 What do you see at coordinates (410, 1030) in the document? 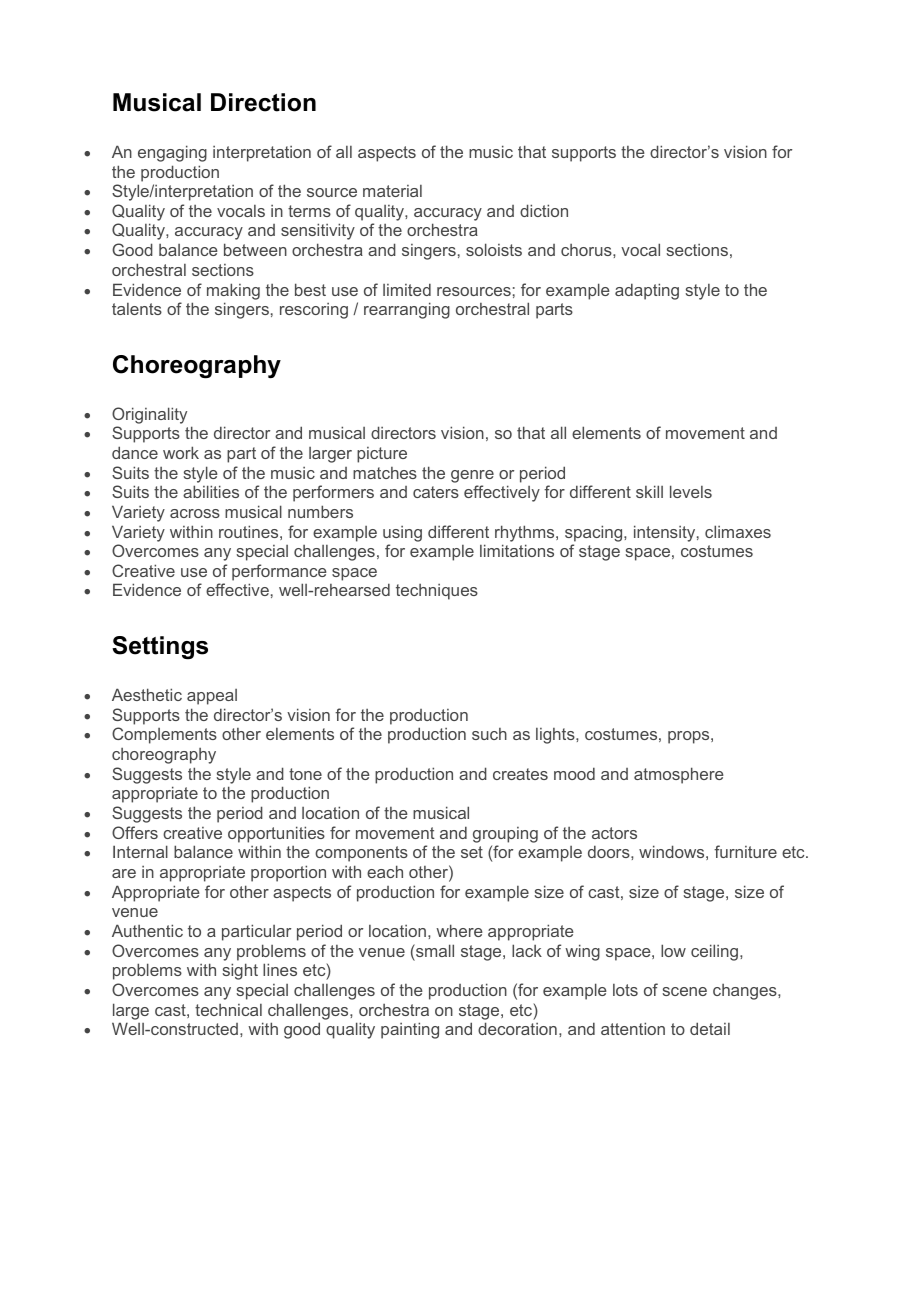
I see `painting` at bounding box center [410, 1030].
